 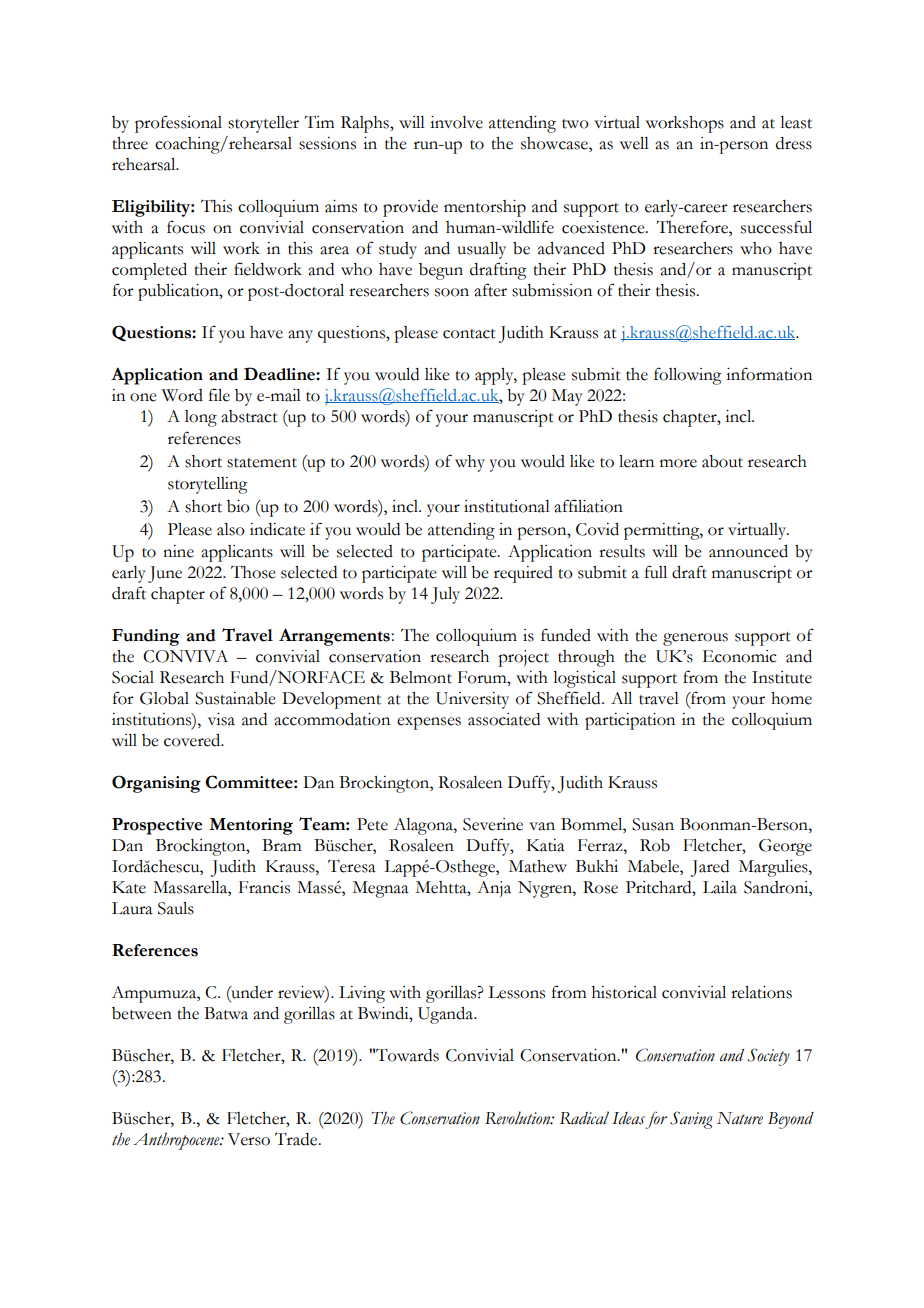 I want to click on Organising, so click(x=156, y=784).
